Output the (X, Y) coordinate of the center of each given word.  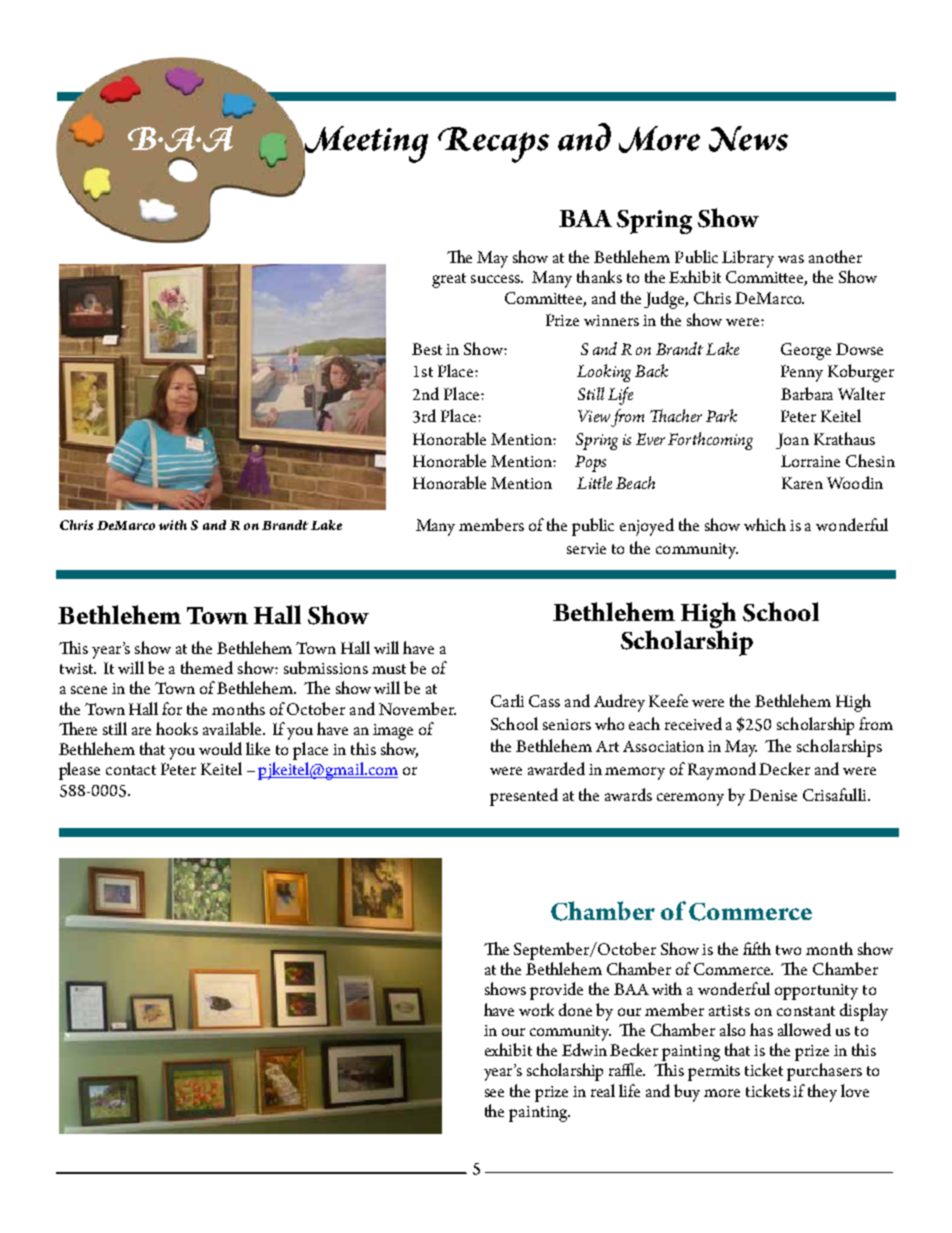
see (494, 1093)
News (748, 139)
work (536, 1009)
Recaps (493, 145)
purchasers (824, 1072)
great (449, 280)
